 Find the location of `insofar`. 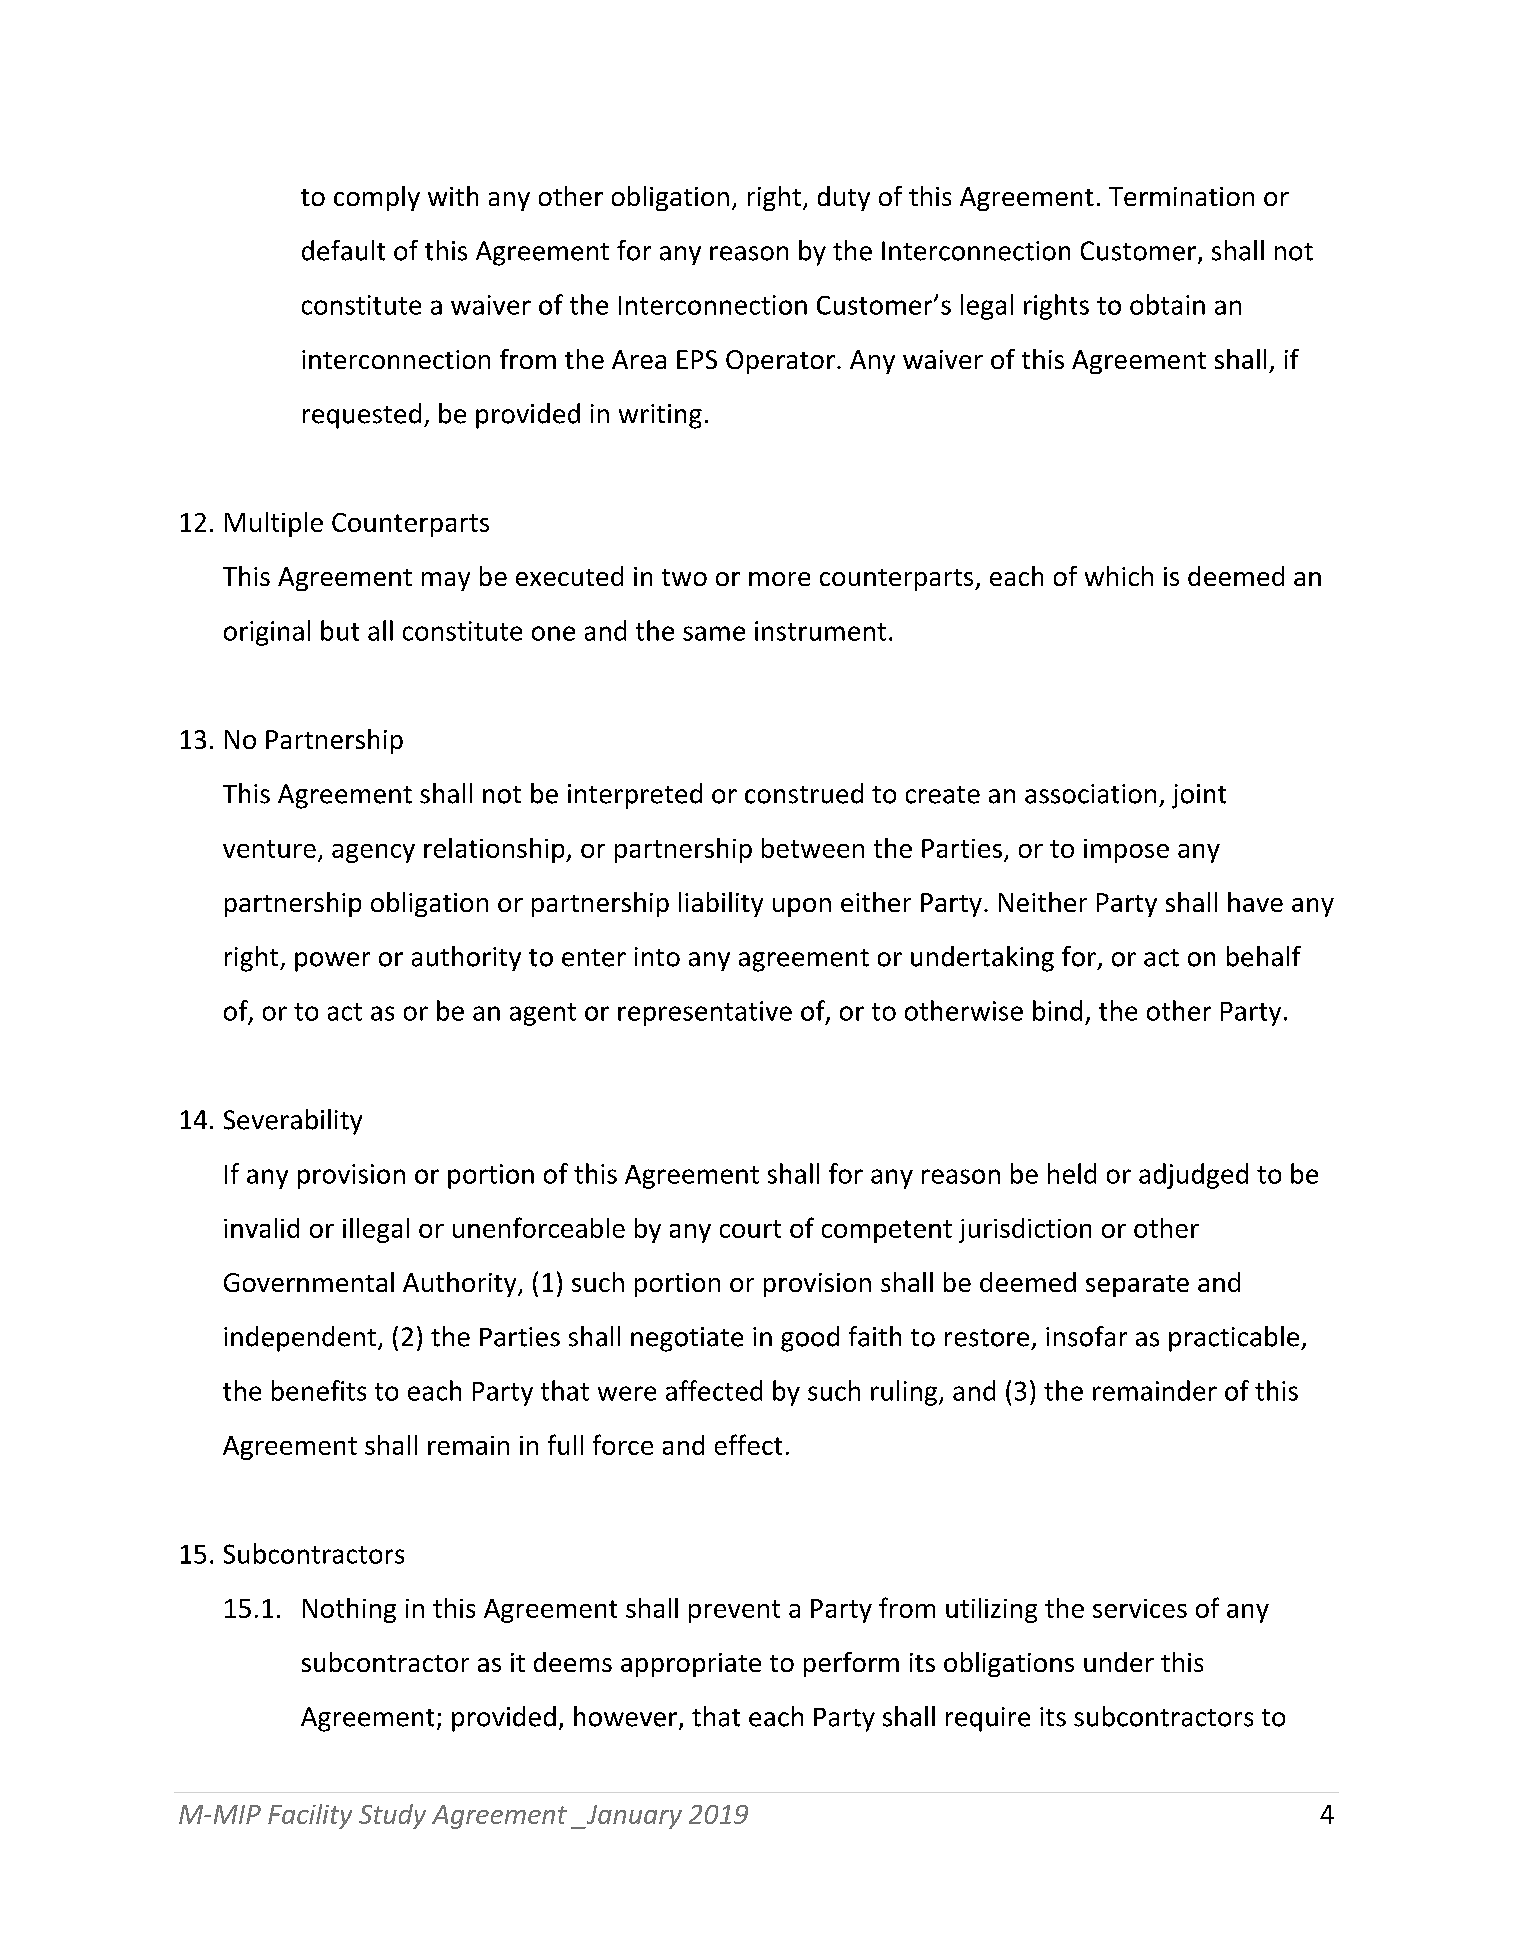

insofar is located at coordinates (1086, 1336).
